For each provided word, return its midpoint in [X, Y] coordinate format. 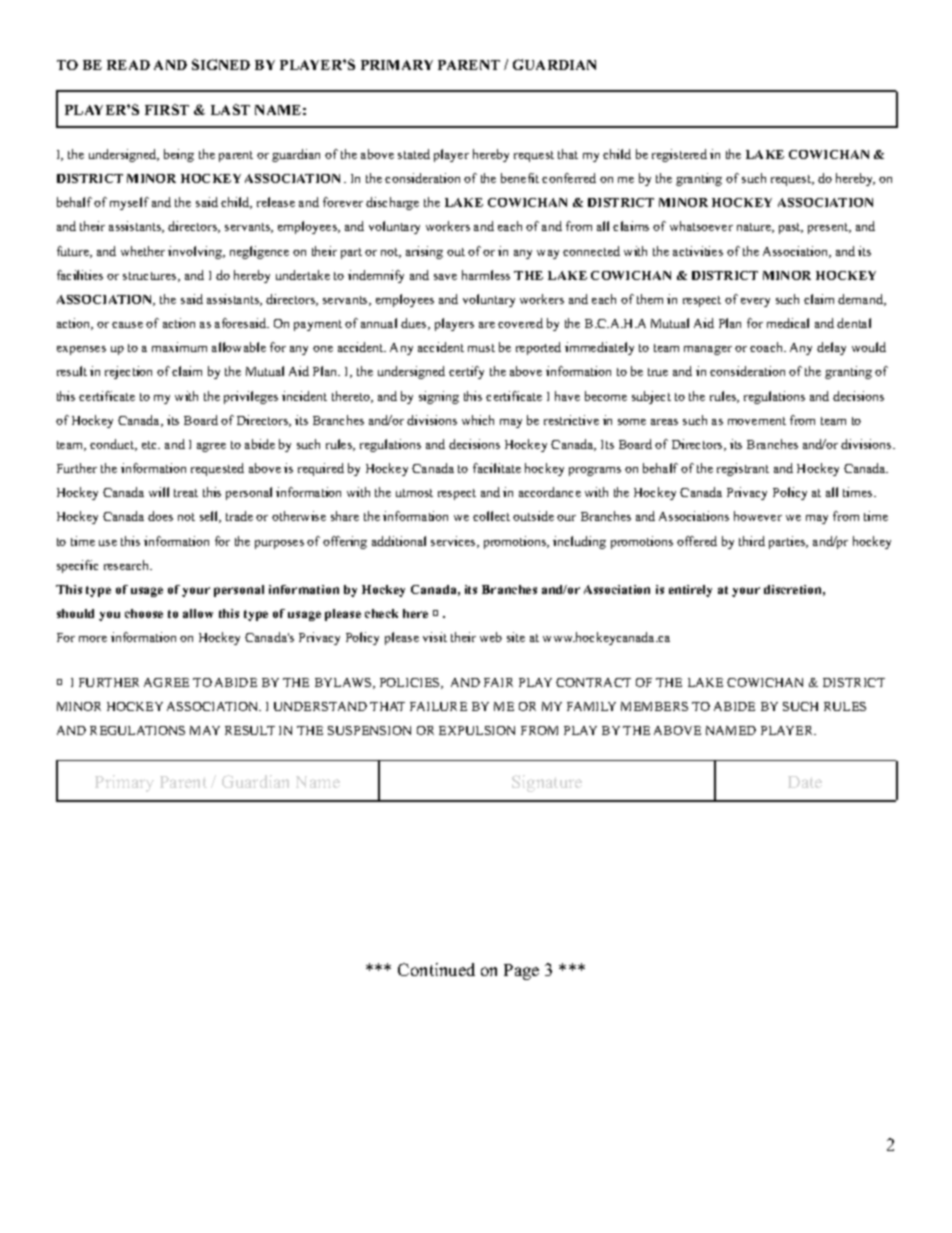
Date [805, 782]
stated [414, 154]
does [160, 516]
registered [679, 155]
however [758, 516]
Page [521, 972]
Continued [436, 969]
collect [491, 516]
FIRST [167, 109]
